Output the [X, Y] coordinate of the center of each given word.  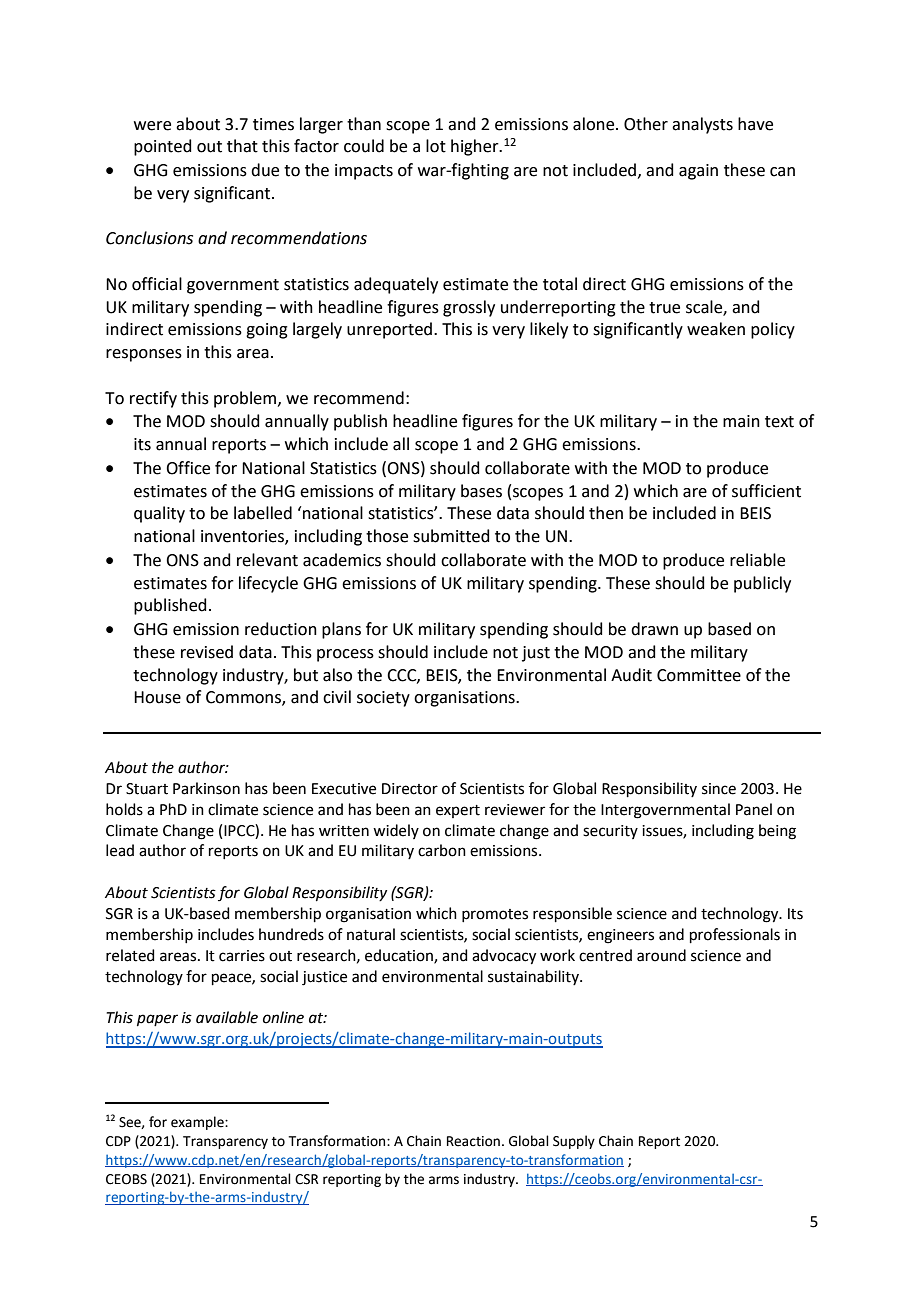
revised [207, 652]
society [383, 699]
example [198, 1123]
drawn [654, 629]
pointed [163, 147]
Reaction [473, 1141]
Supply [574, 1142]
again [698, 172]
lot [436, 146]
